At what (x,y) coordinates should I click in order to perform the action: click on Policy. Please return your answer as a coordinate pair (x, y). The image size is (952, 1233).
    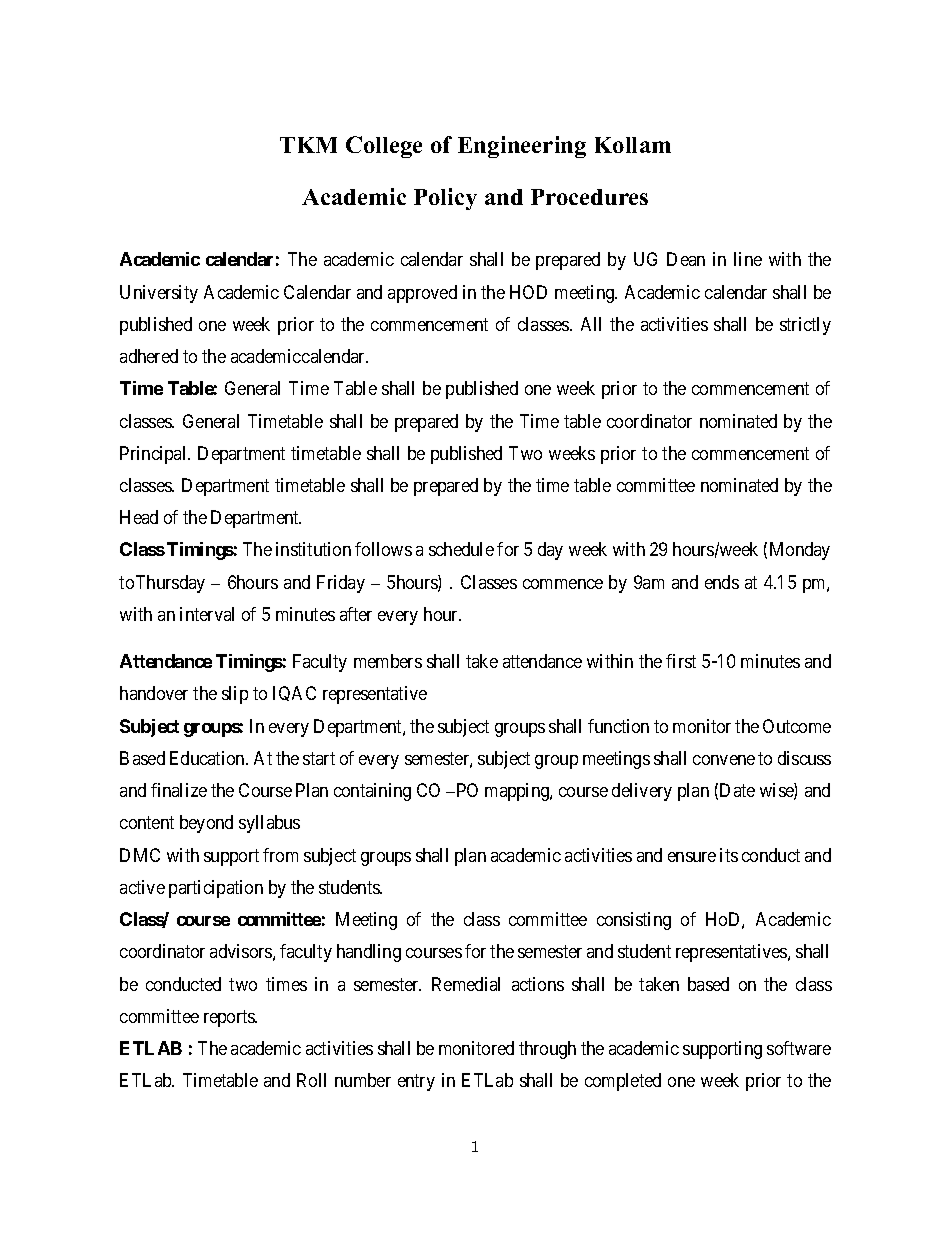
    Looking at the image, I should click on (445, 199).
